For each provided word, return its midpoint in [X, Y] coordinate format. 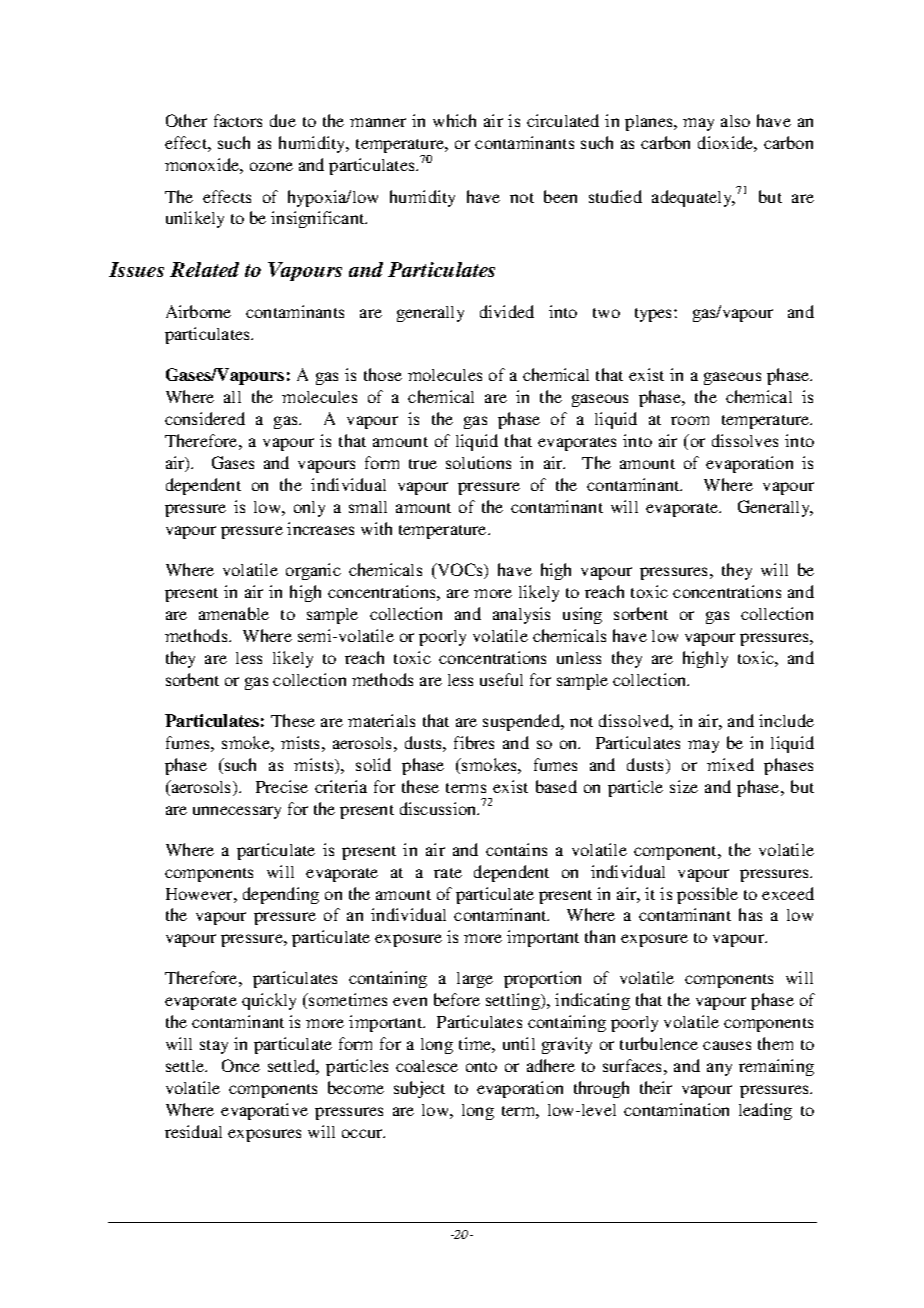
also [735, 121]
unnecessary [237, 812]
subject [419, 1089]
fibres [474, 742]
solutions [478, 462]
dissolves [745, 440]
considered [205, 418]
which [454, 120]
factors [238, 120]
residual [193, 1131]
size [684, 786]
